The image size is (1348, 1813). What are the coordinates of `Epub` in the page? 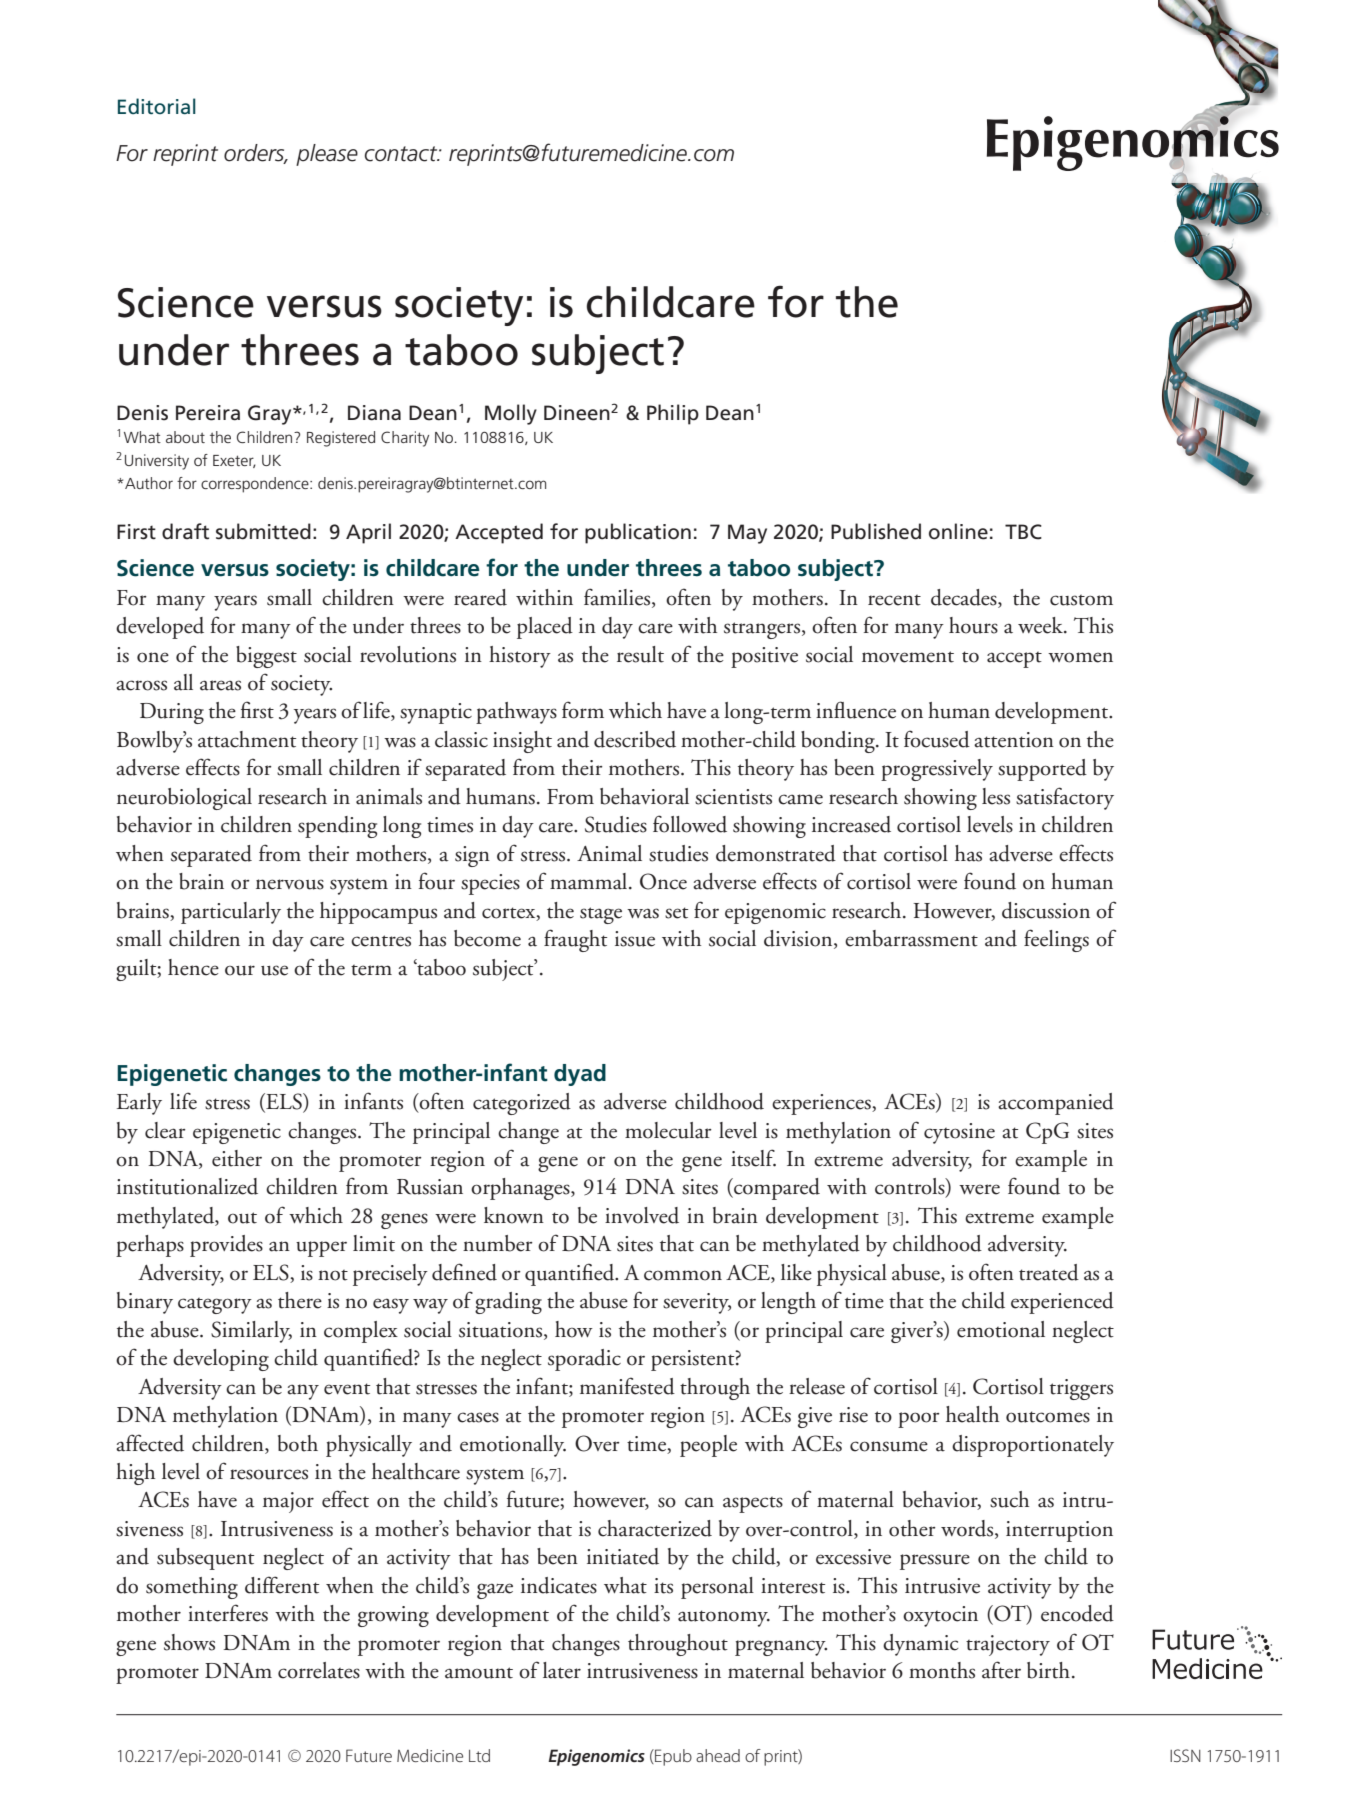 It's located at (672, 1757).
